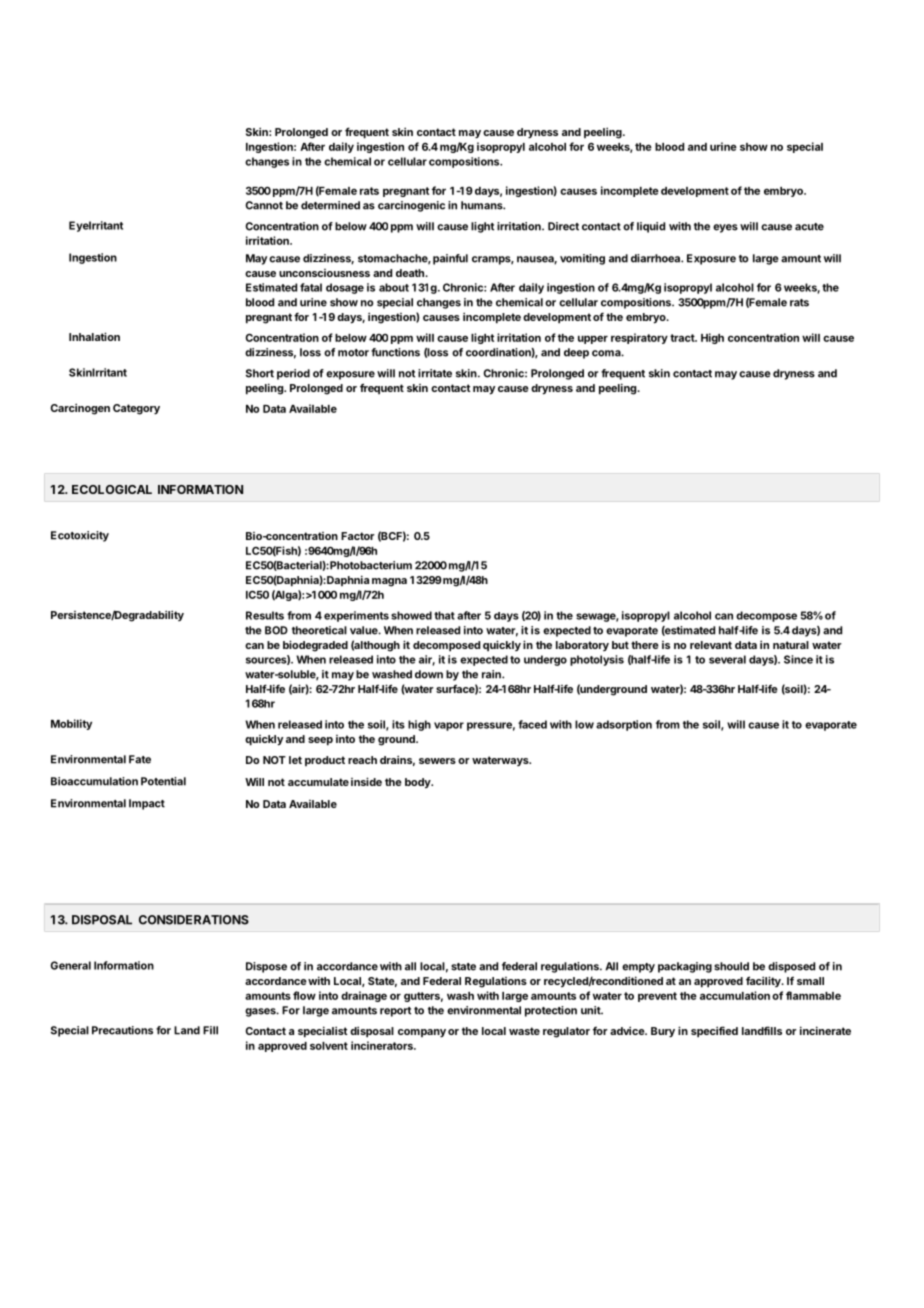  Describe the element at coordinates (264, 205) in the screenshot. I see `Cannot` at that location.
